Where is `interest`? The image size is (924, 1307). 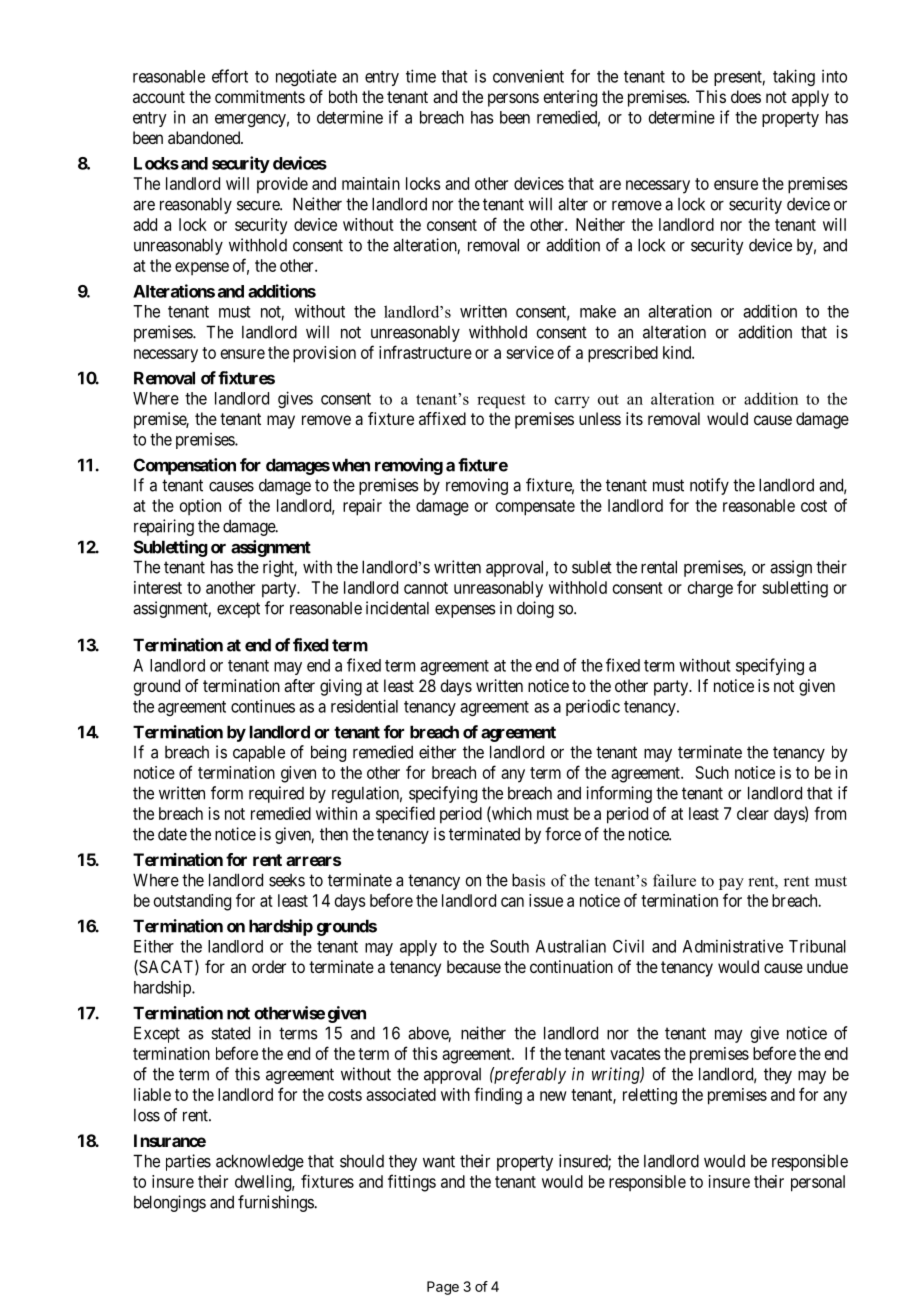
interest is located at coordinates (158, 587).
